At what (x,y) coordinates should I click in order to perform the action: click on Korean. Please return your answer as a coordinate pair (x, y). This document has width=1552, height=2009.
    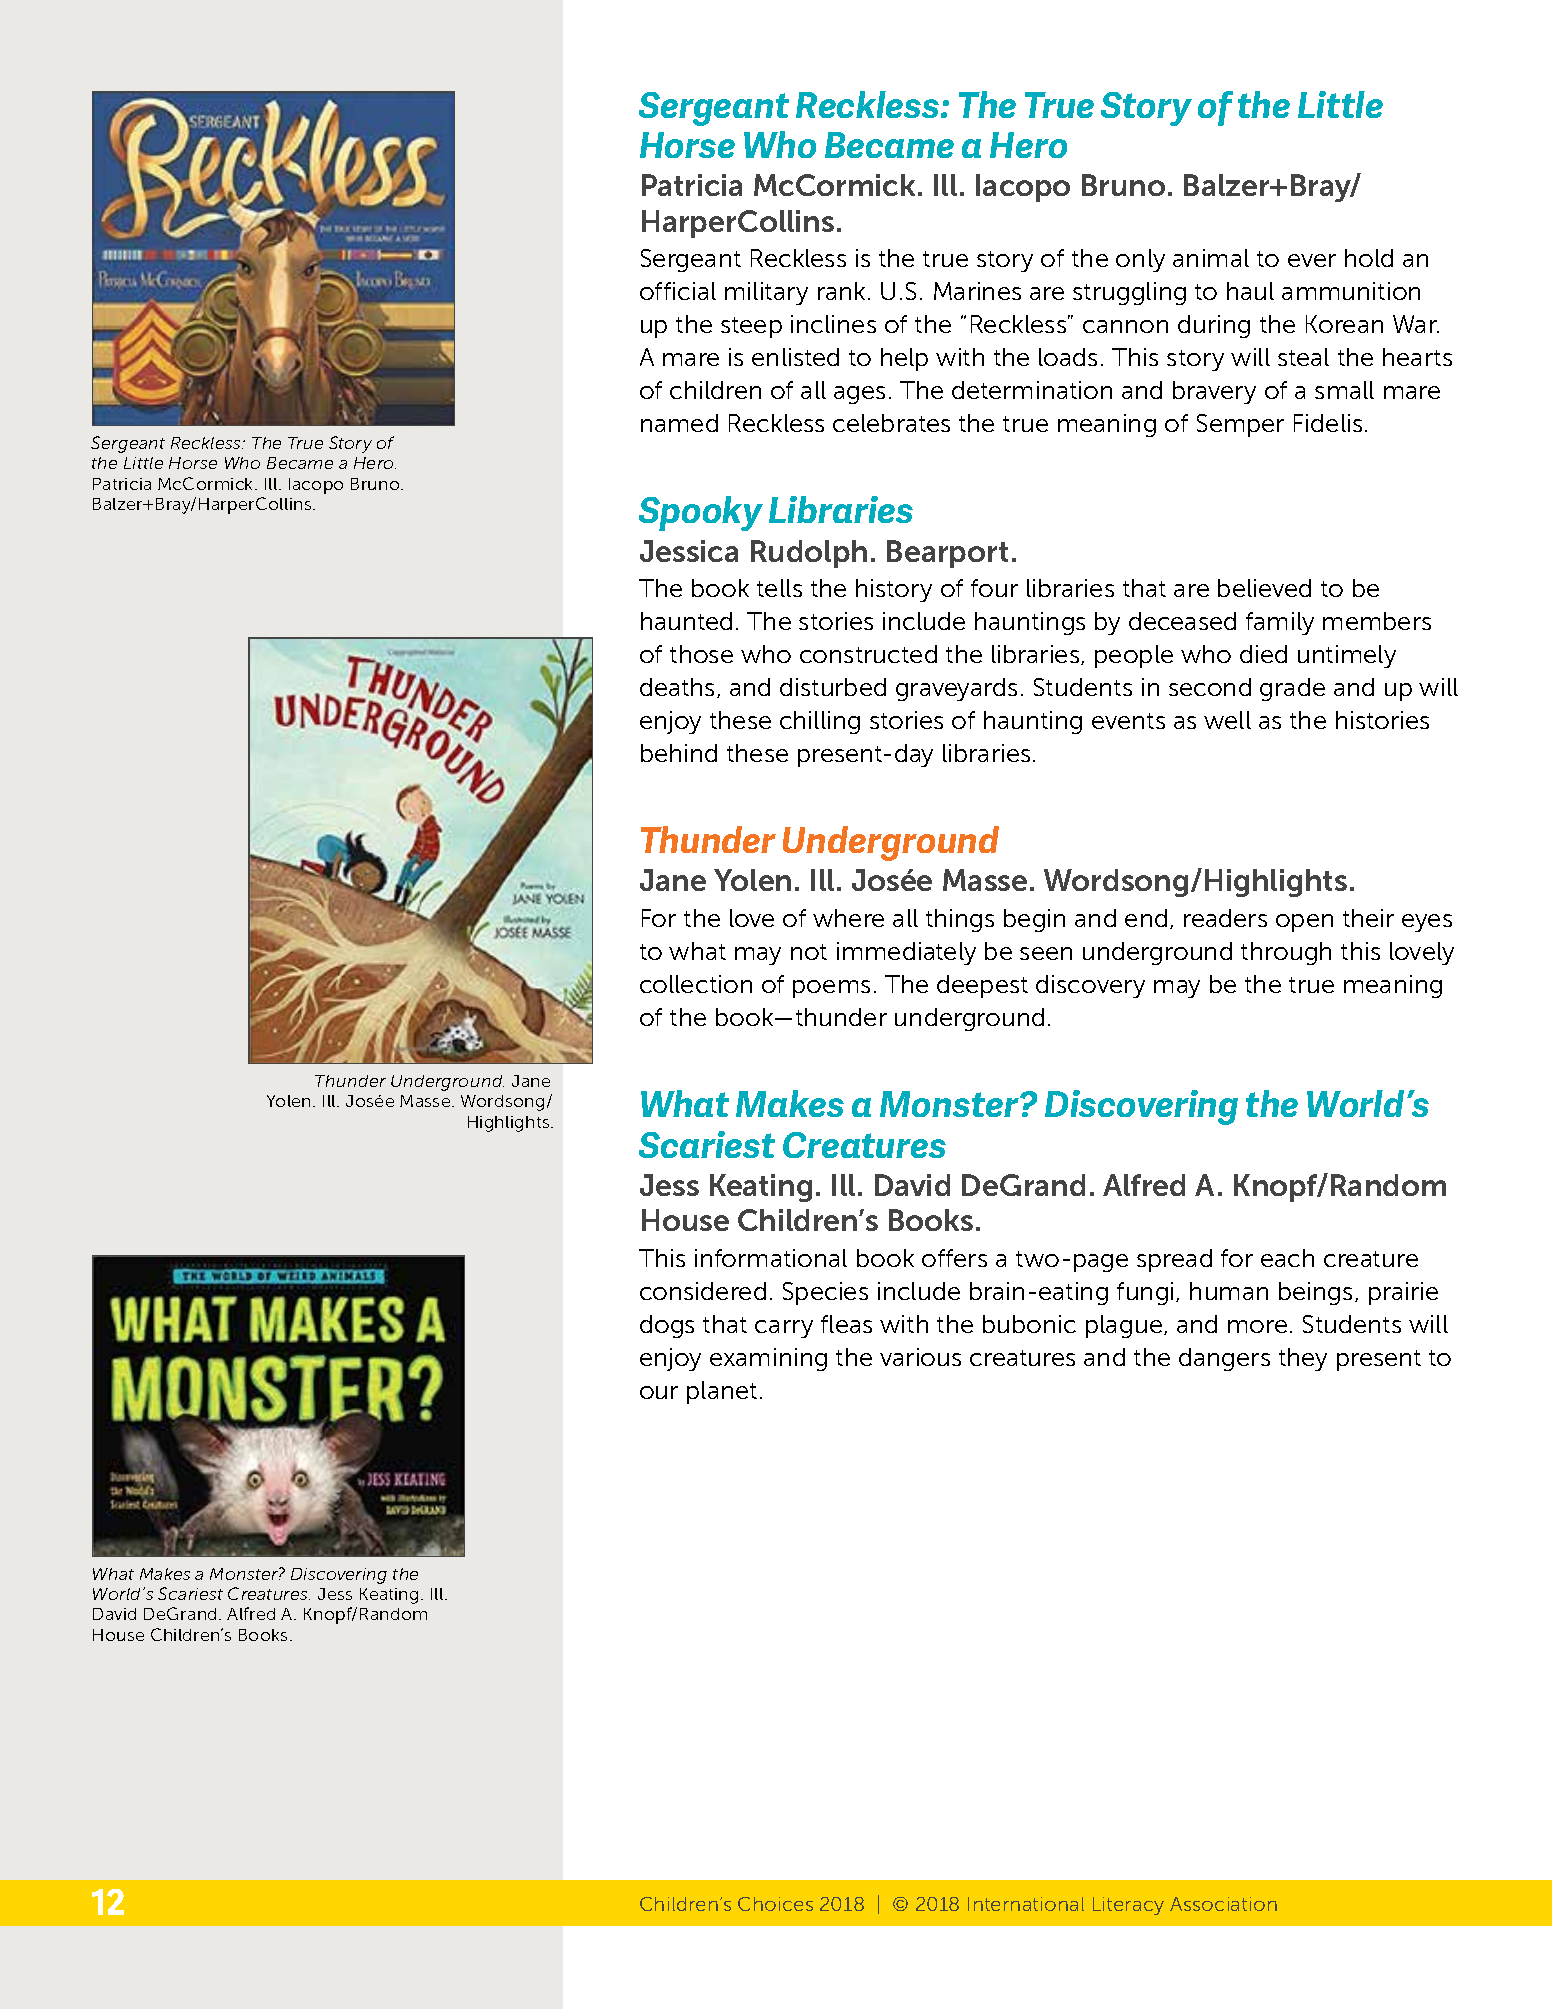
    Looking at the image, I should click on (1344, 324).
